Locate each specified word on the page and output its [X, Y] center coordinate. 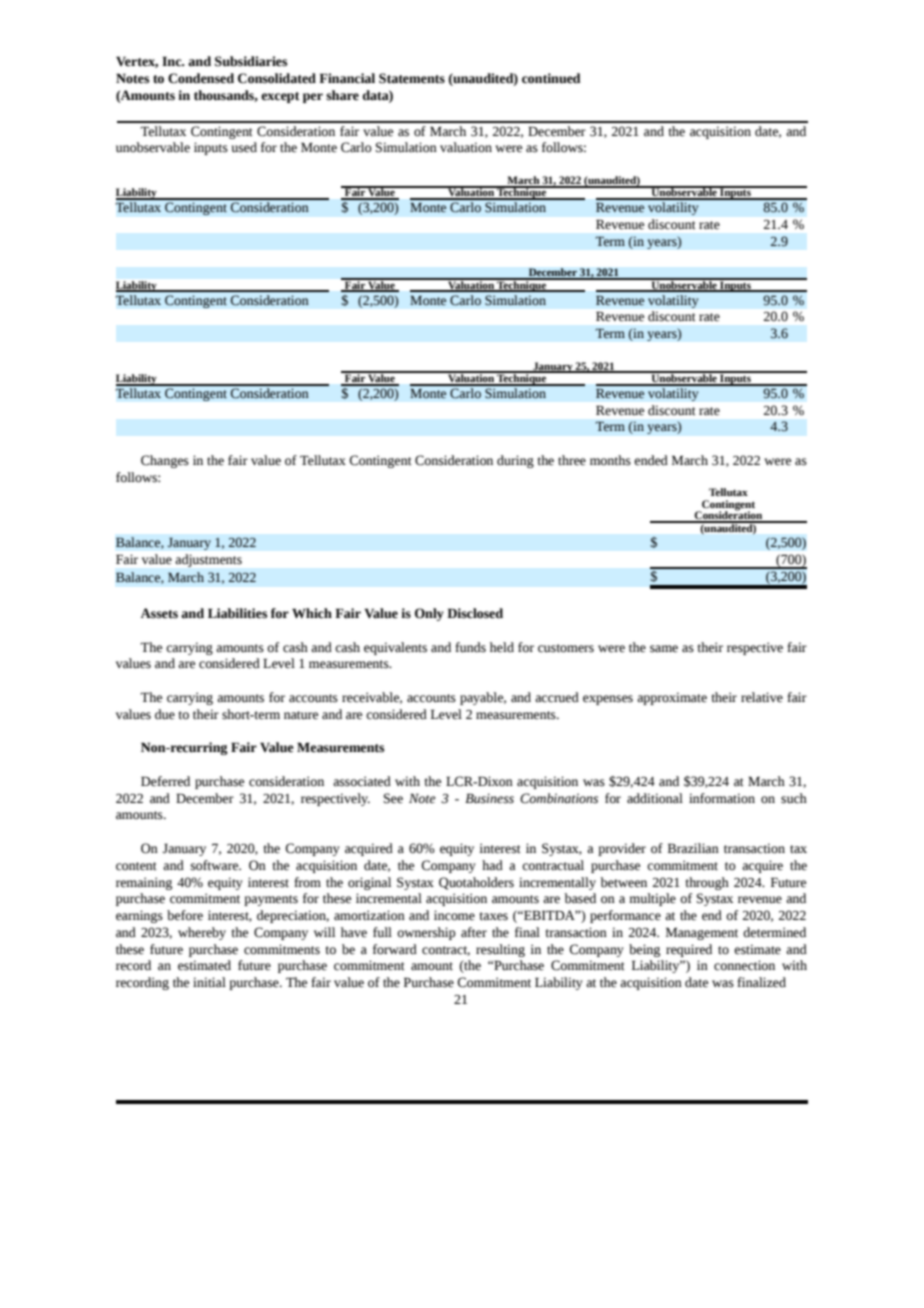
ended [651, 460]
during [515, 461]
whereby [202, 933]
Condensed [201, 78]
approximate [672, 698]
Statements [412, 78]
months [610, 460]
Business [489, 798]
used [244, 147]
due [165, 714]
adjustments [209, 560]
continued [551, 78]
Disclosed [475, 613]
